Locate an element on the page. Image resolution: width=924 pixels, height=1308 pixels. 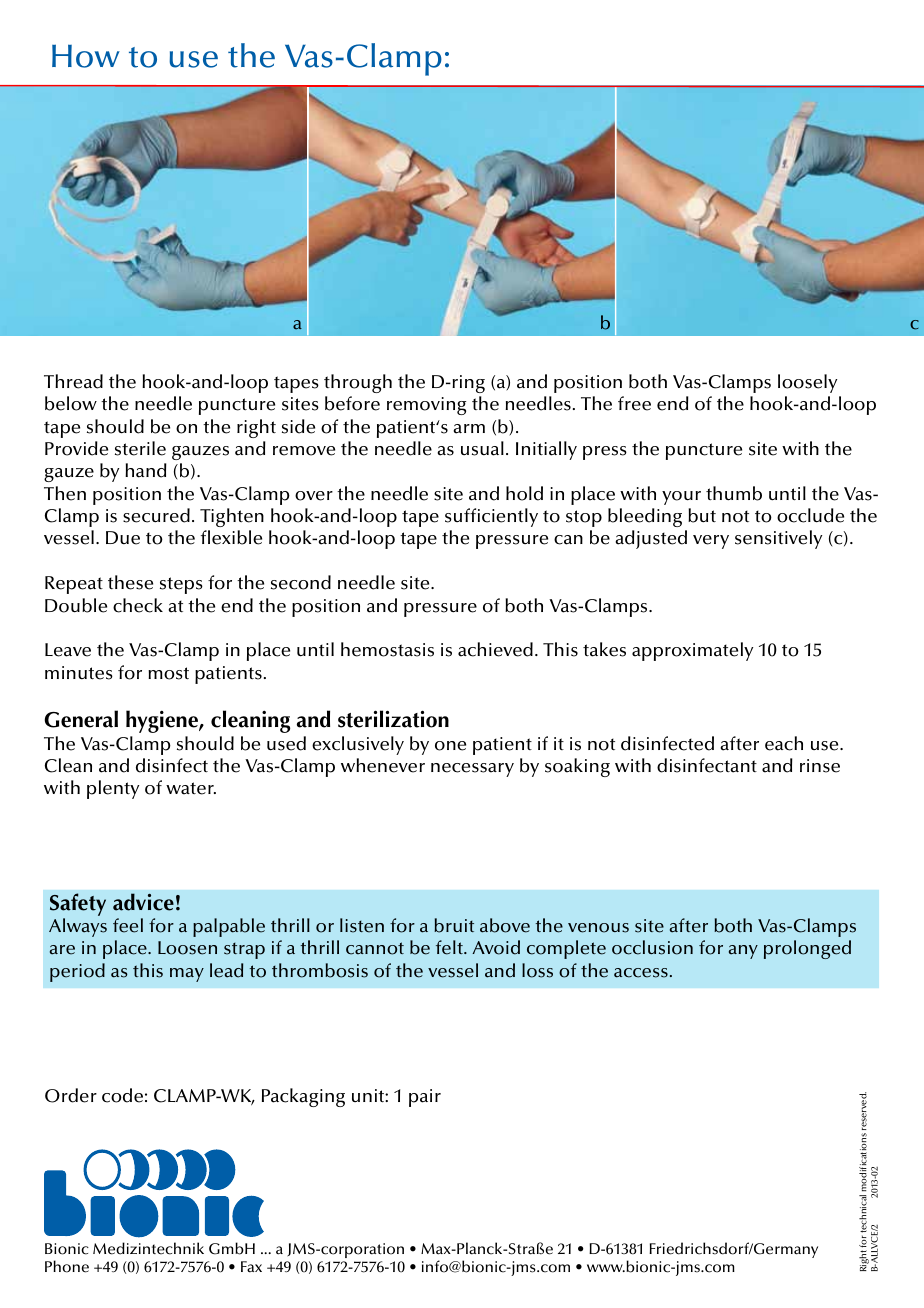
check is located at coordinates (138, 605).
